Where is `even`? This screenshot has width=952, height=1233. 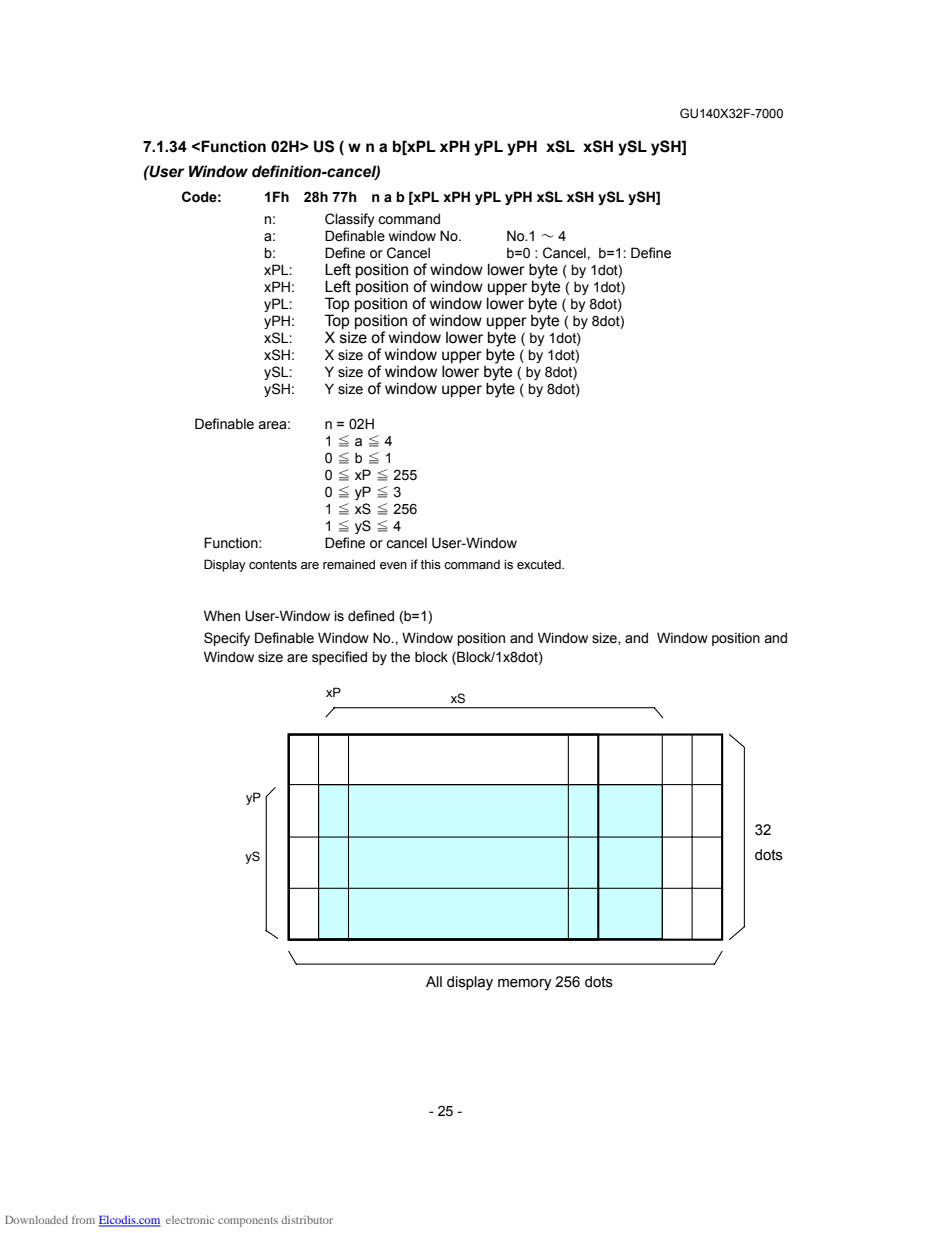 even is located at coordinates (393, 566).
